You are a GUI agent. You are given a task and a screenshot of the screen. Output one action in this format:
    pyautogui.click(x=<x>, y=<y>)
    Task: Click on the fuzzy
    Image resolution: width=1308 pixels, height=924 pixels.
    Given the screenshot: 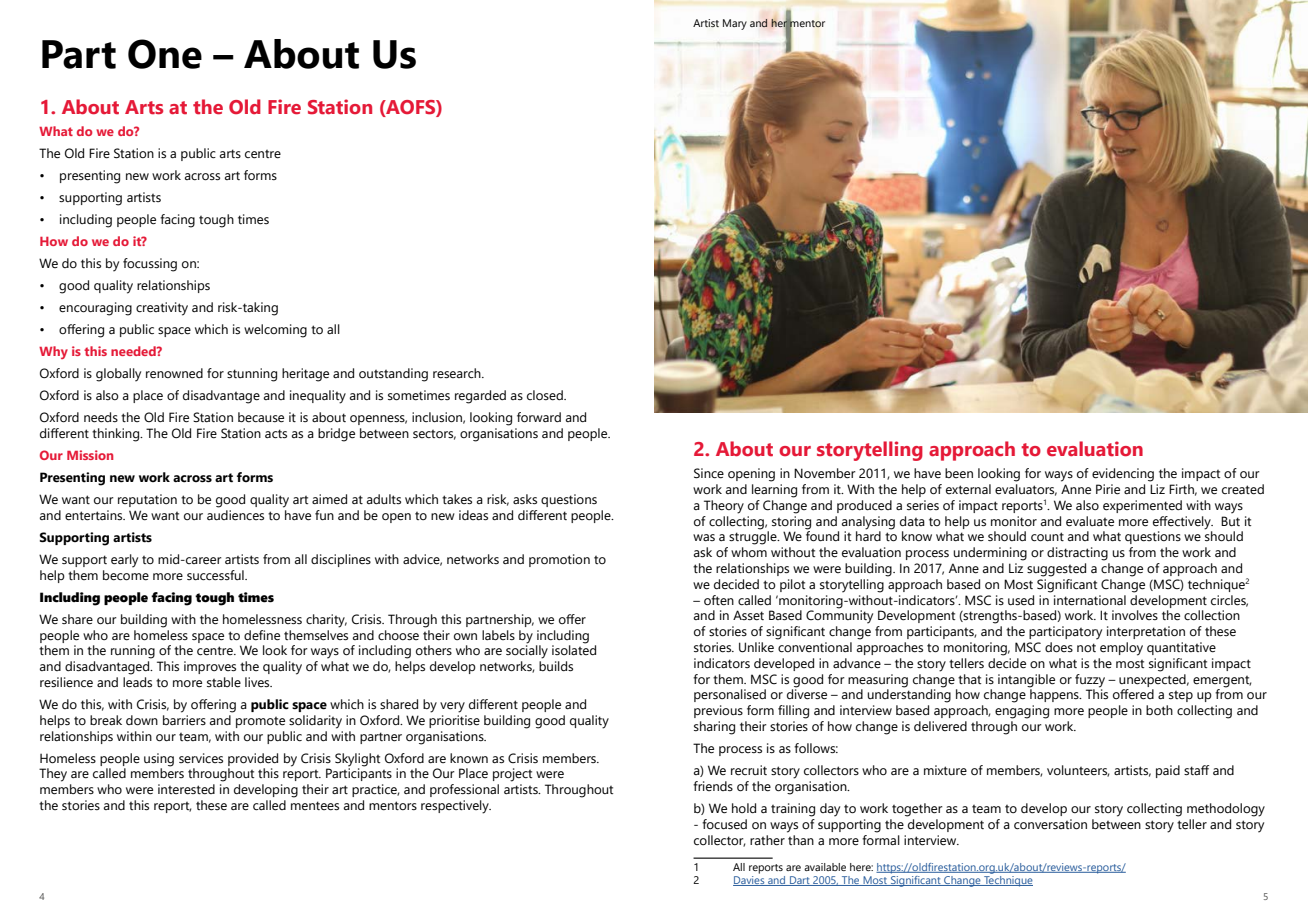 What is the action you would take?
    pyautogui.click(x=1090, y=681)
